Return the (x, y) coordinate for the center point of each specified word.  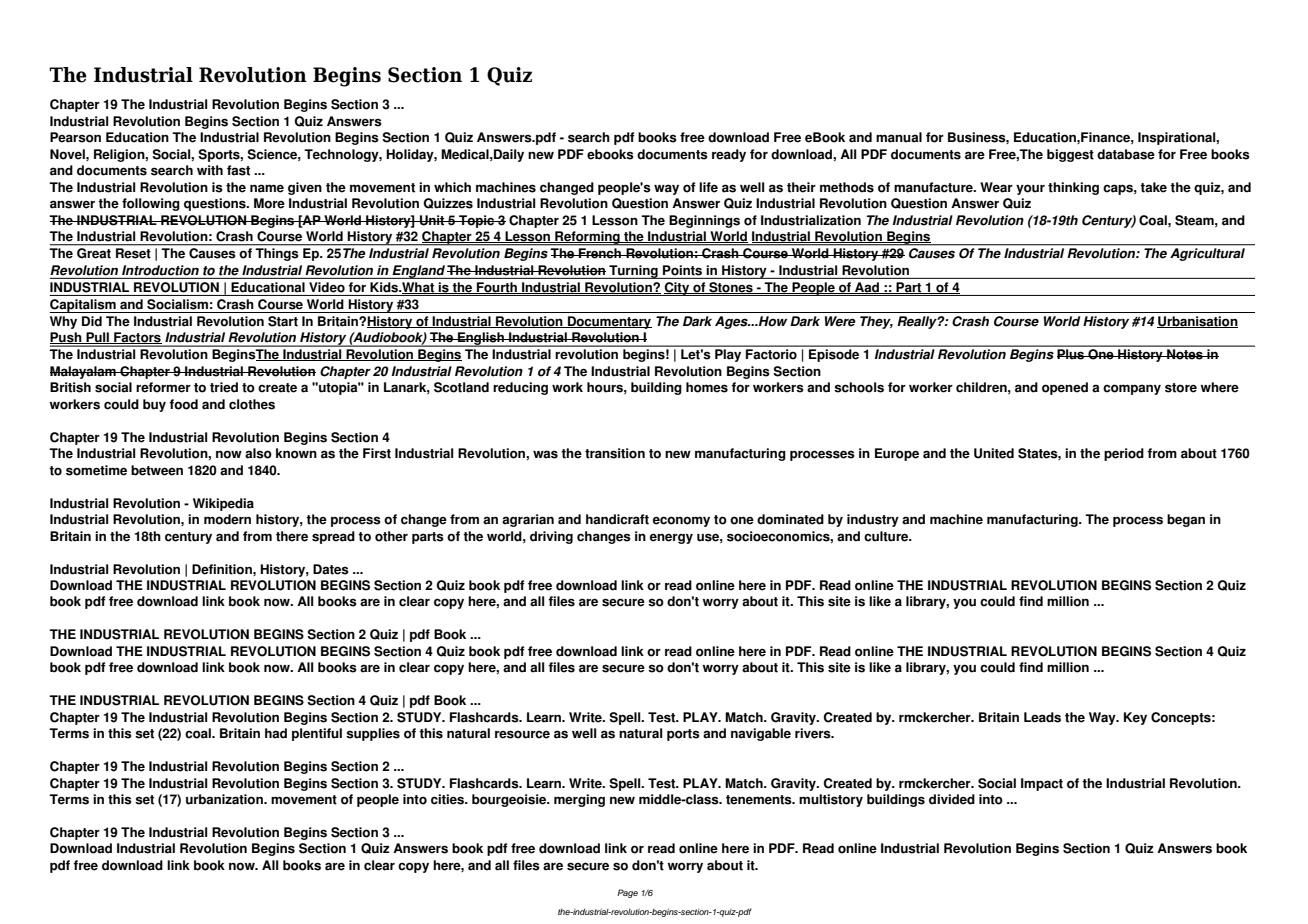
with (210, 170)
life (708, 187)
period (1124, 454)
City (677, 289)
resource (522, 734)
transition (615, 453)
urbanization (225, 799)
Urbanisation (1197, 322)
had (276, 733)
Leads (1042, 717)
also (258, 453)
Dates (331, 569)
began (1186, 520)
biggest (1070, 155)
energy (671, 538)
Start (283, 321)
